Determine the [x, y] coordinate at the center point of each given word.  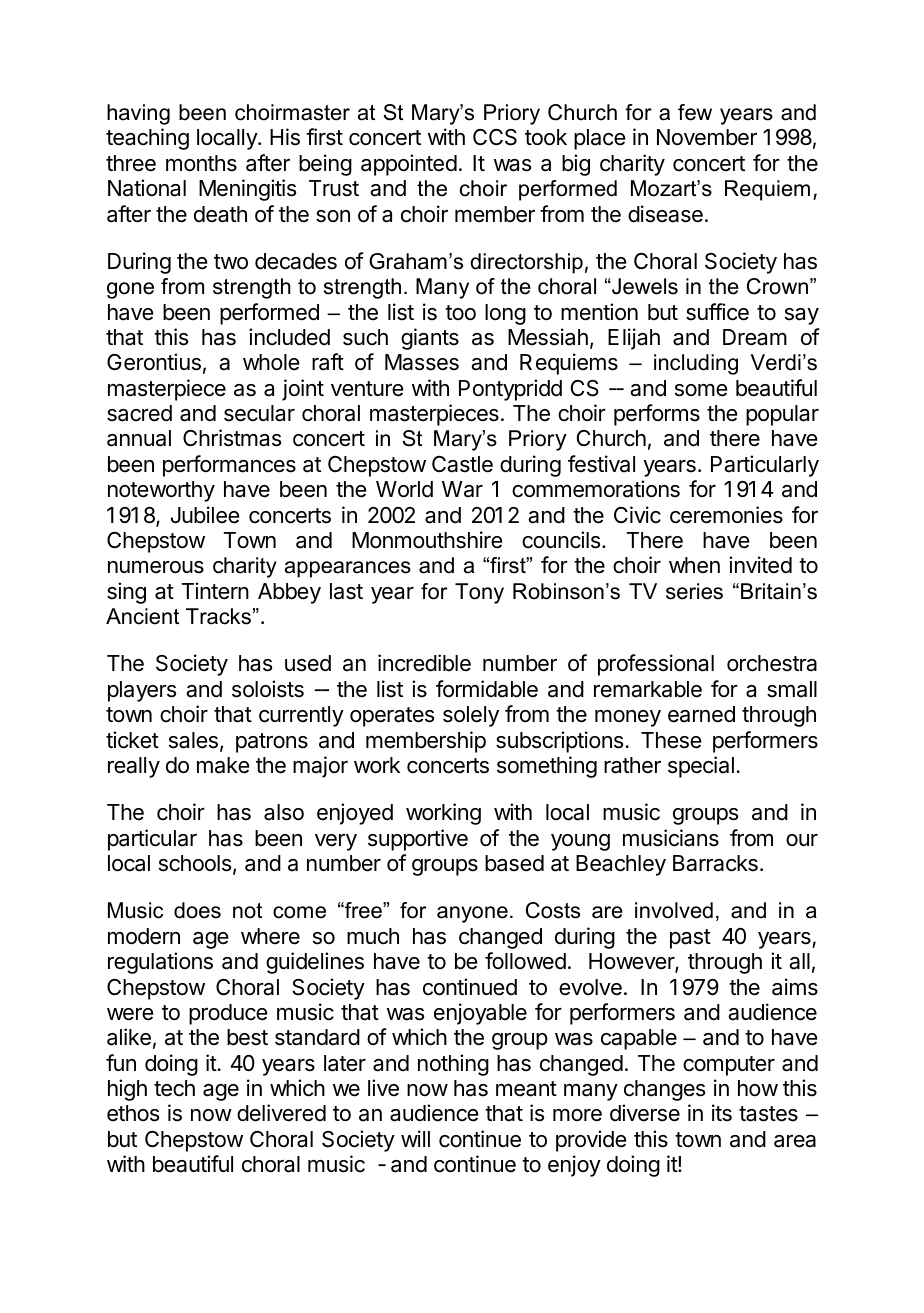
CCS [495, 137]
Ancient [142, 616]
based [514, 863]
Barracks [715, 863]
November [707, 137]
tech [174, 1088]
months [201, 163]
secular [259, 413]
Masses [422, 362]
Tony [479, 593]
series [694, 591]
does [197, 910]
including [696, 364]
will [415, 1138]
